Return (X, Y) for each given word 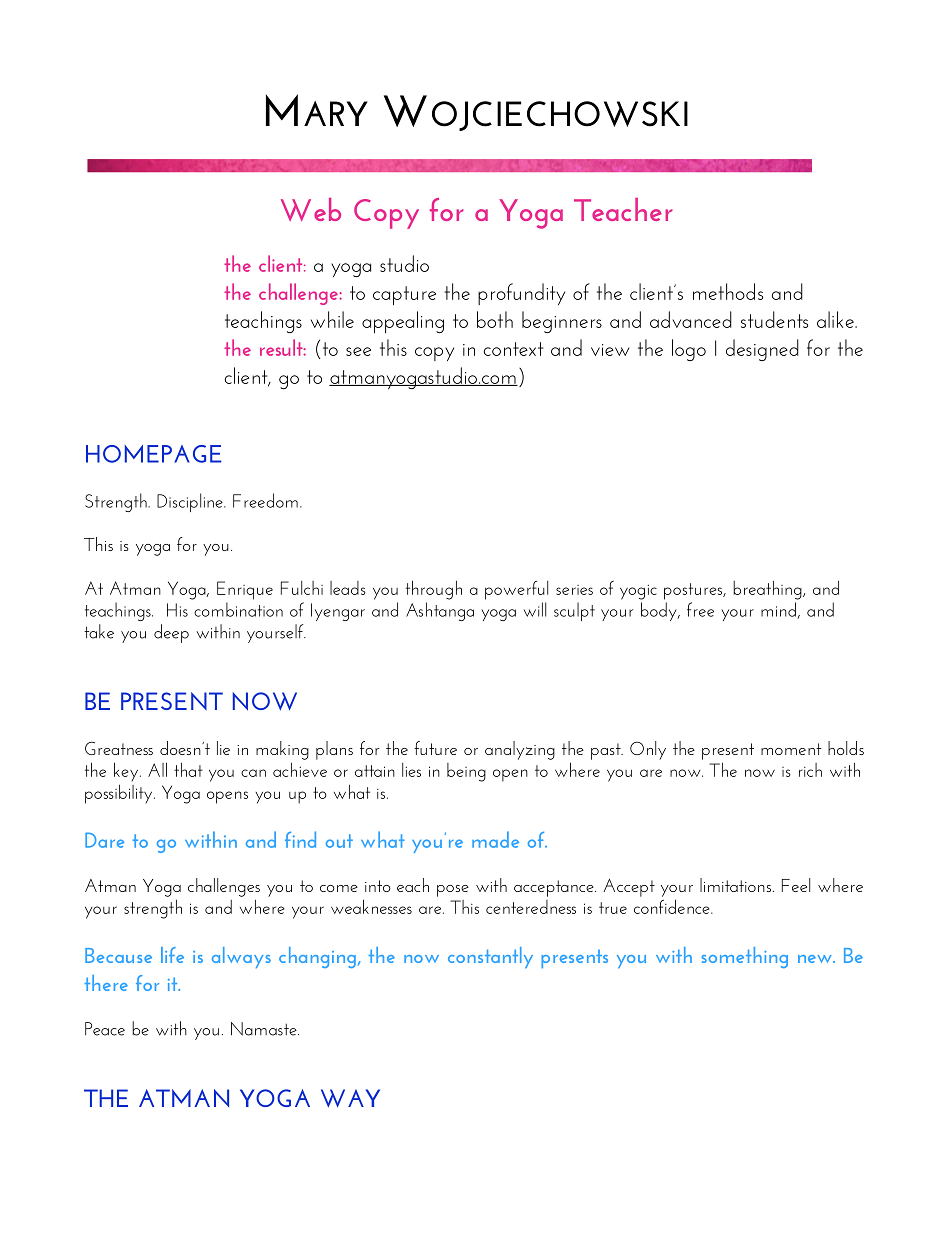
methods (728, 291)
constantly (490, 957)
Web (311, 209)
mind (779, 610)
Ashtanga (440, 611)
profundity (521, 294)
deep (171, 633)
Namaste (265, 1029)
